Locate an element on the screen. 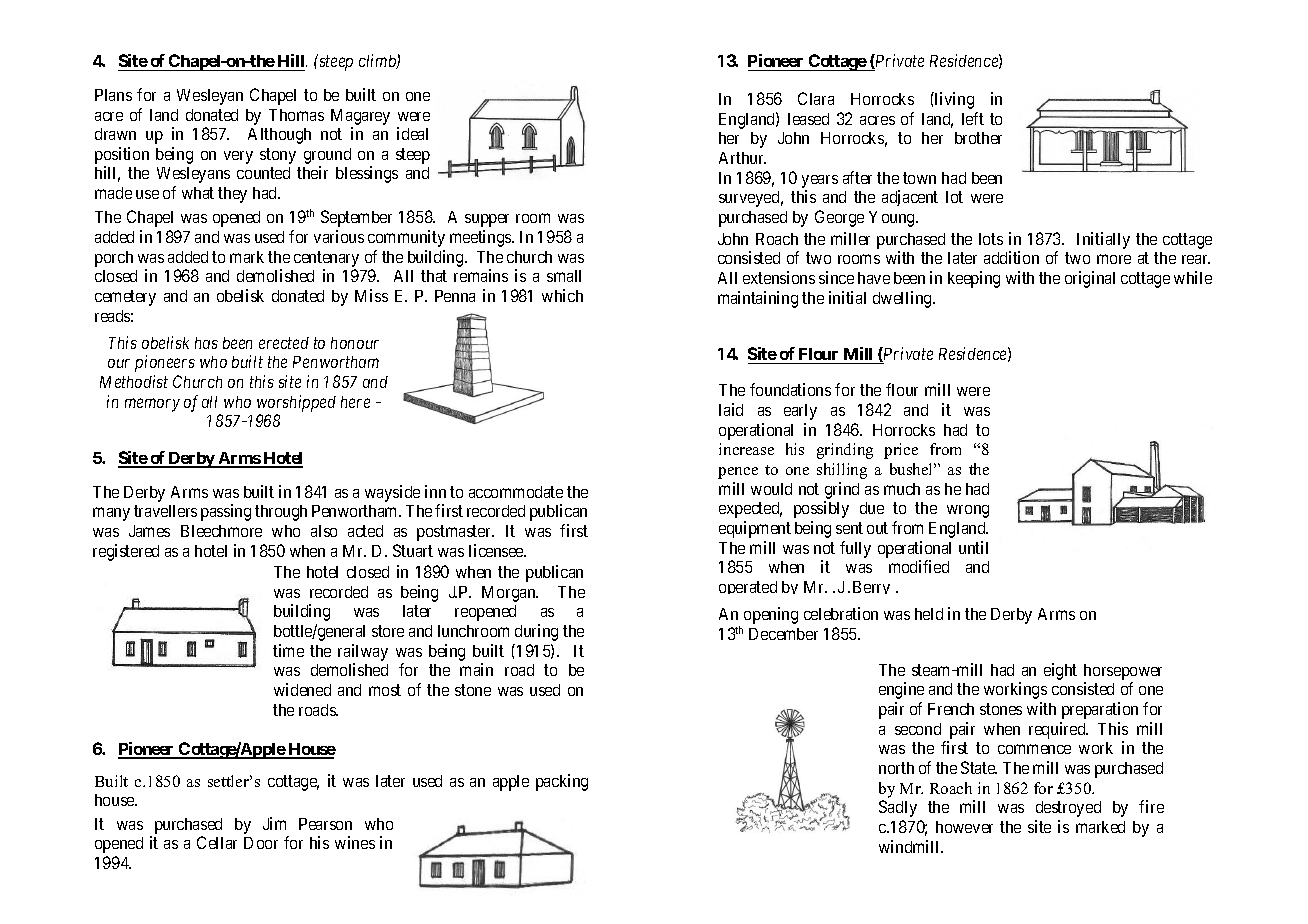  time is located at coordinates (288, 650).
